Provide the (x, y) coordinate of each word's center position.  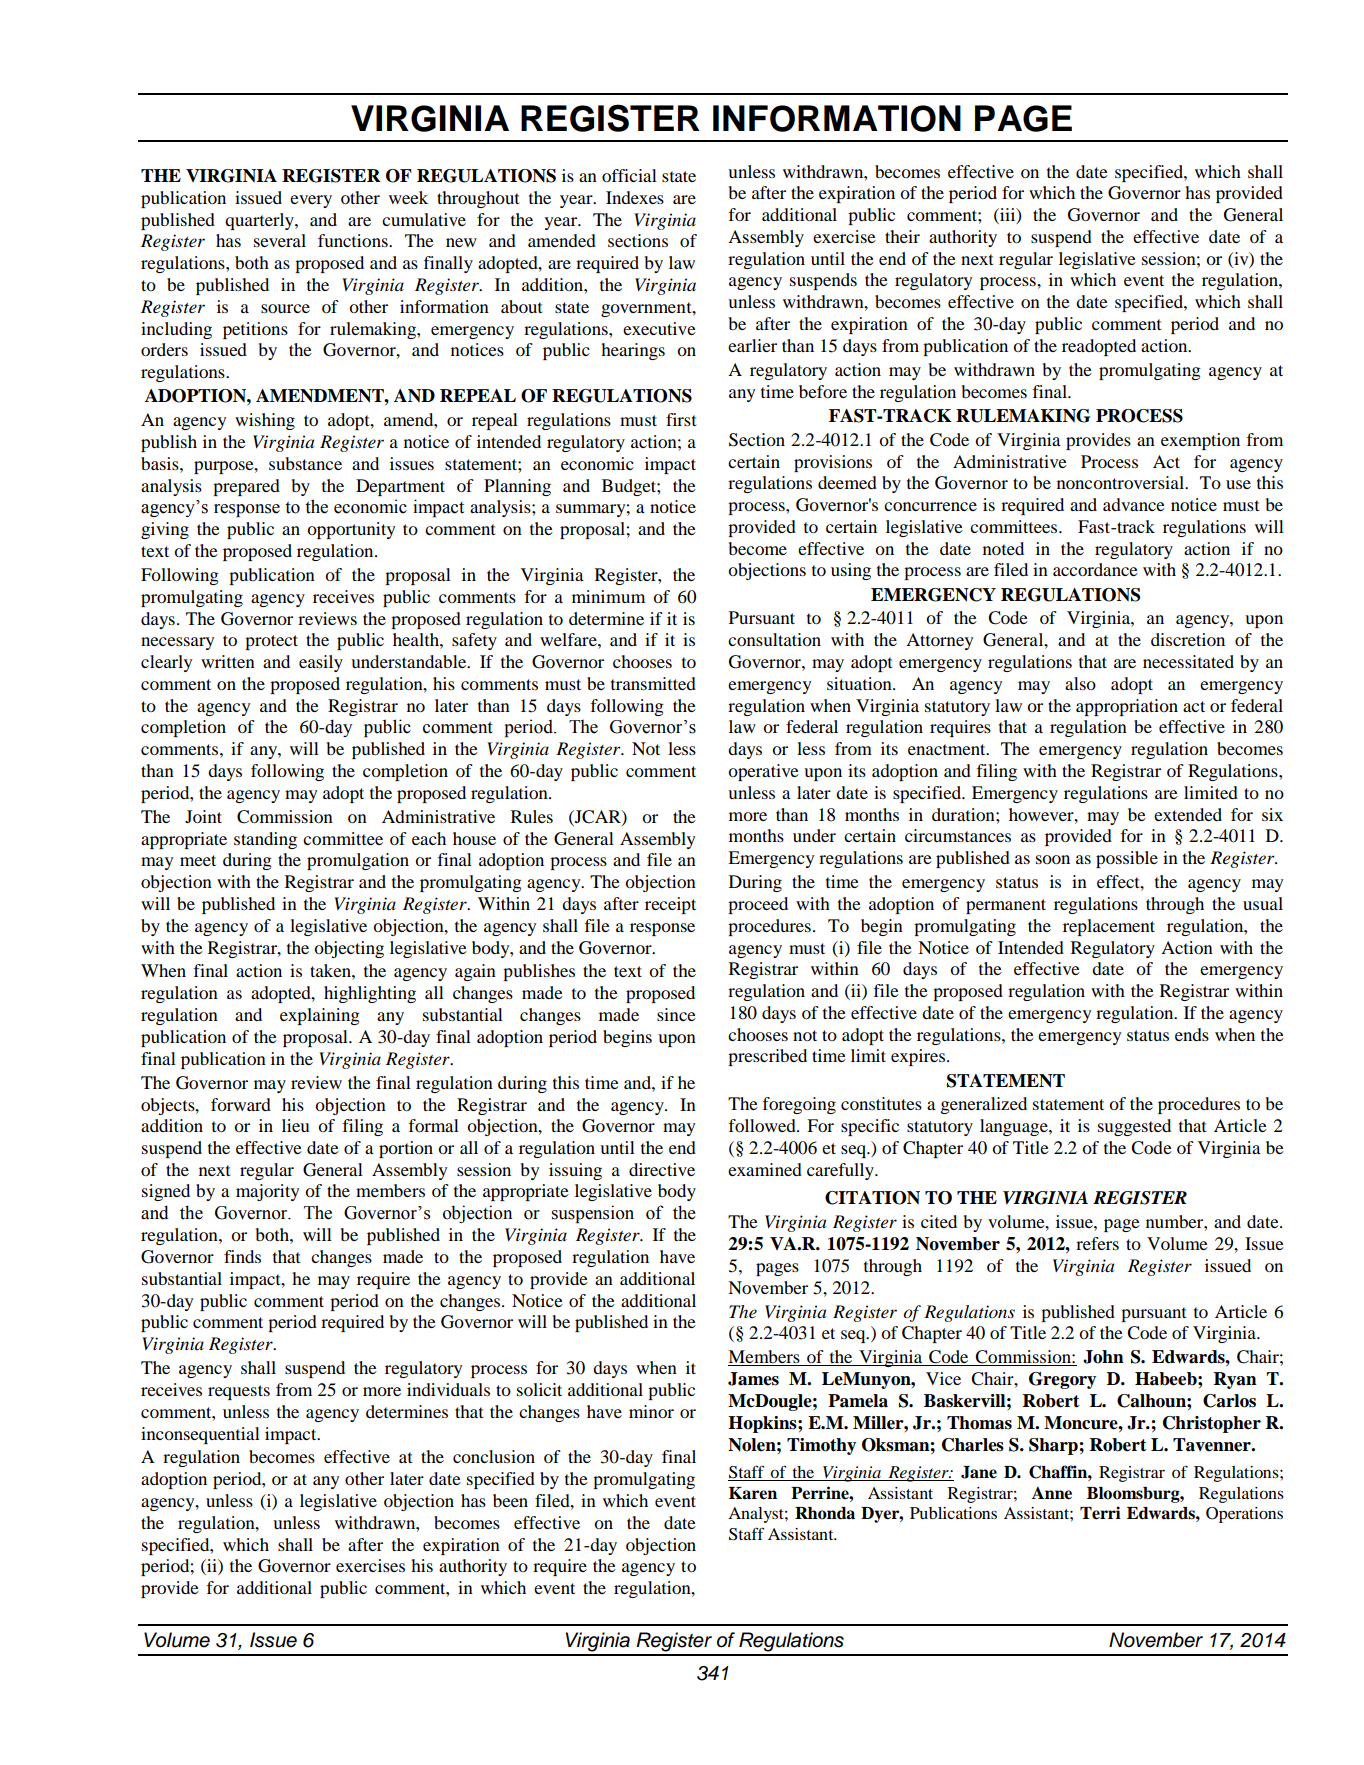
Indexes (635, 197)
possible (1127, 859)
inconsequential (200, 1435)
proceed (758, 905)
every (311, 201)
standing (265, 840)
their (902, 236)
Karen (753, 1493)
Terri (1100, 1513)
